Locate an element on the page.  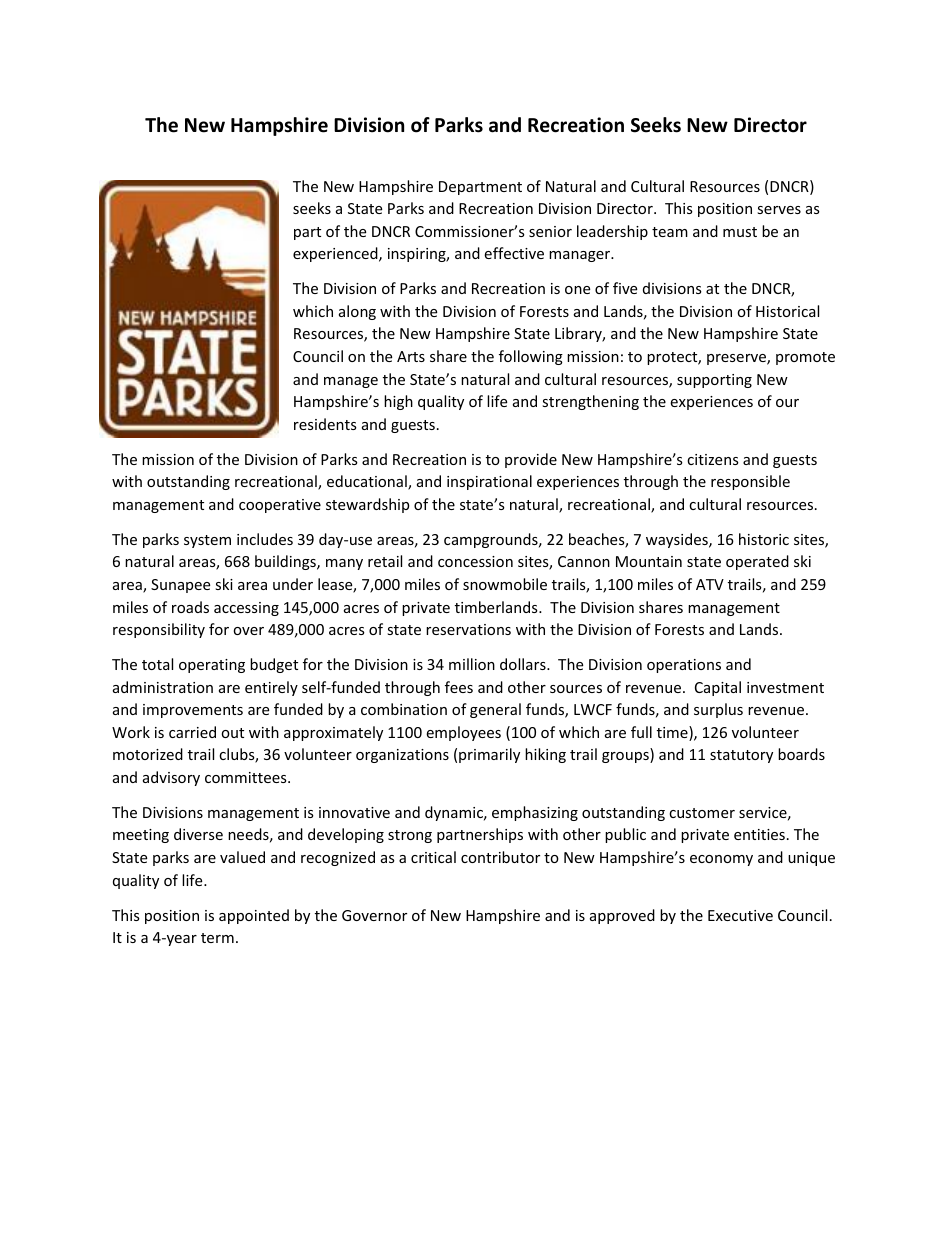
term is located at coordinates (217, 938).
